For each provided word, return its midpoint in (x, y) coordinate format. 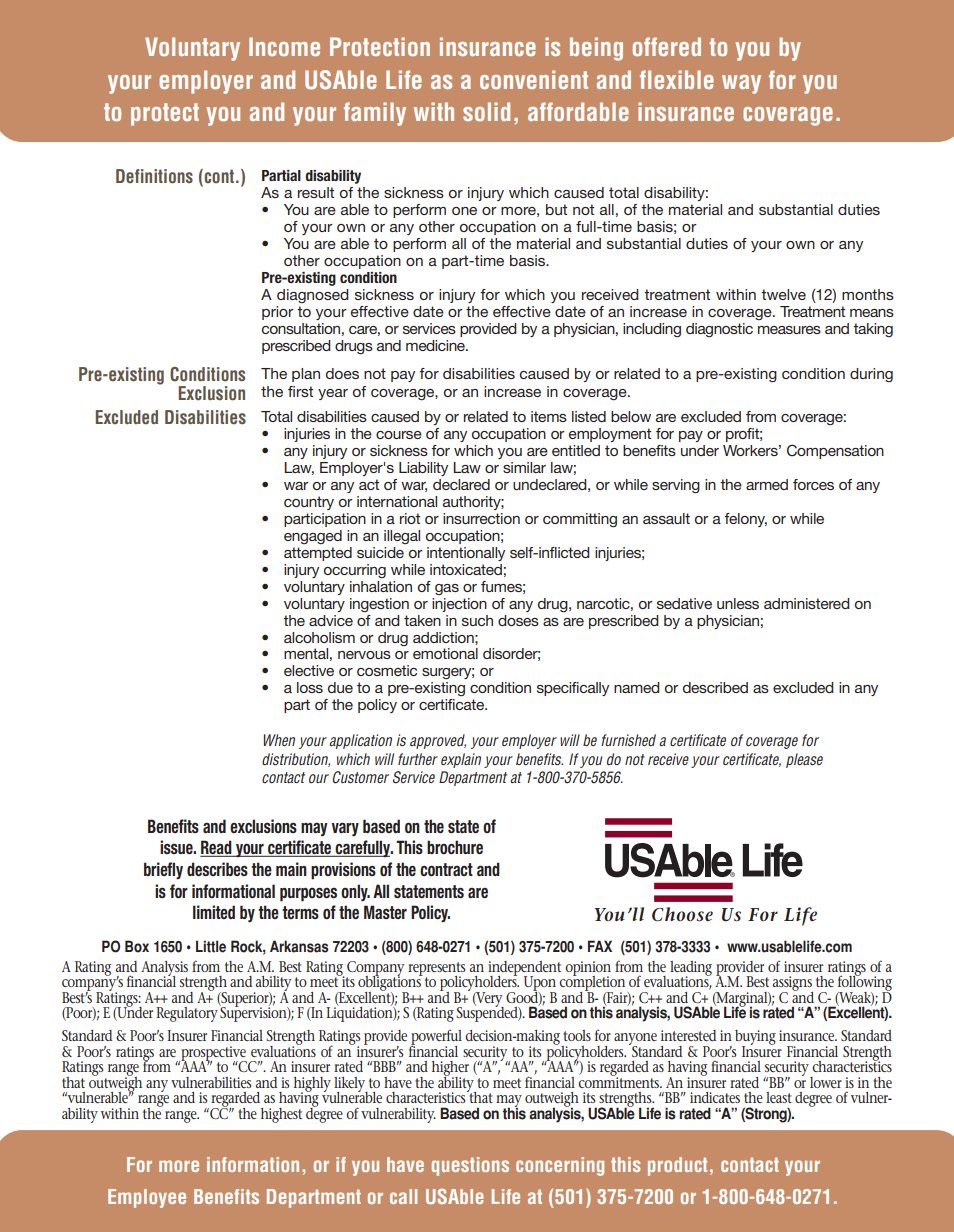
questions (470, 1166)
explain (461, 760)
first (300, 391)
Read (217, 848)
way (741, 84)
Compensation (835, 451)
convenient (534, 79)
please (804, 760)
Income (284, 46)
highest (281, 1115)
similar (524, 467)
